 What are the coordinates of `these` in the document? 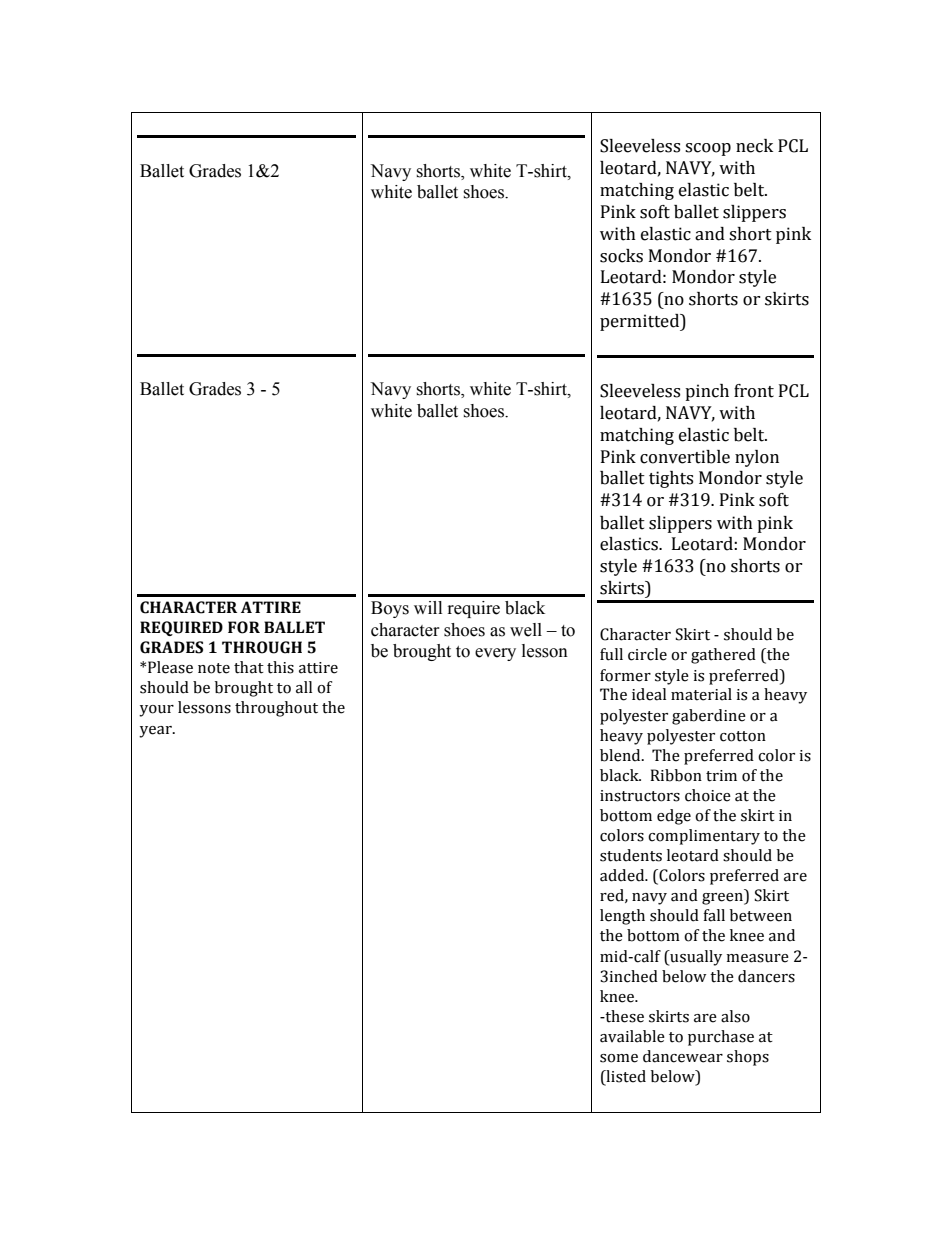 It's located at (623, 1016).
